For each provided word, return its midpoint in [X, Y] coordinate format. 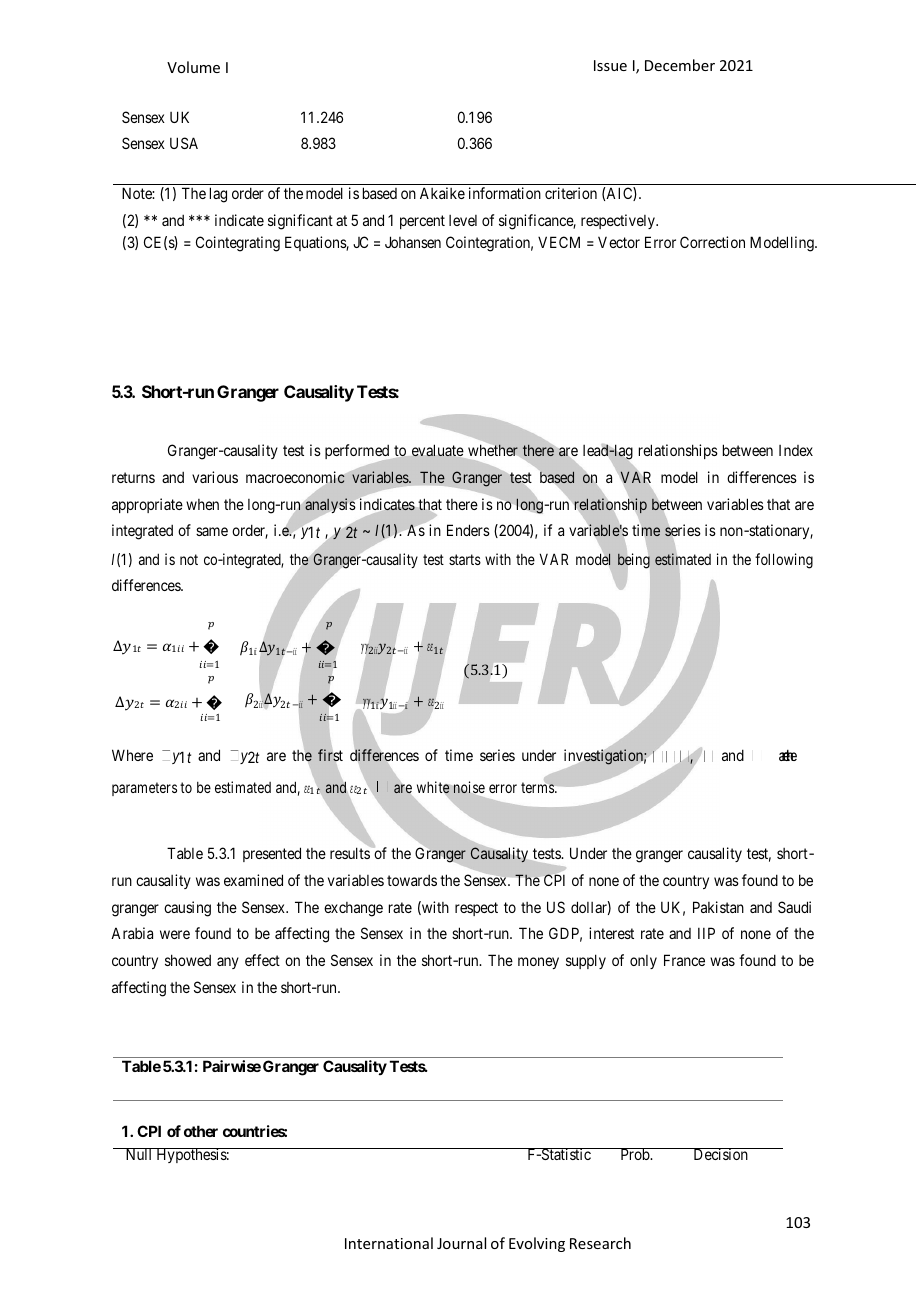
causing [187, 909]
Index [796, 450]
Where [132, 755]
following [784, 561]
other [201, 1131]
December [680, 65]
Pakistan [718, 907]
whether [493, 449]
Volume [193, 67]
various [215, 477]
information [505, 193]
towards [412, 880]
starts [465, 559]
